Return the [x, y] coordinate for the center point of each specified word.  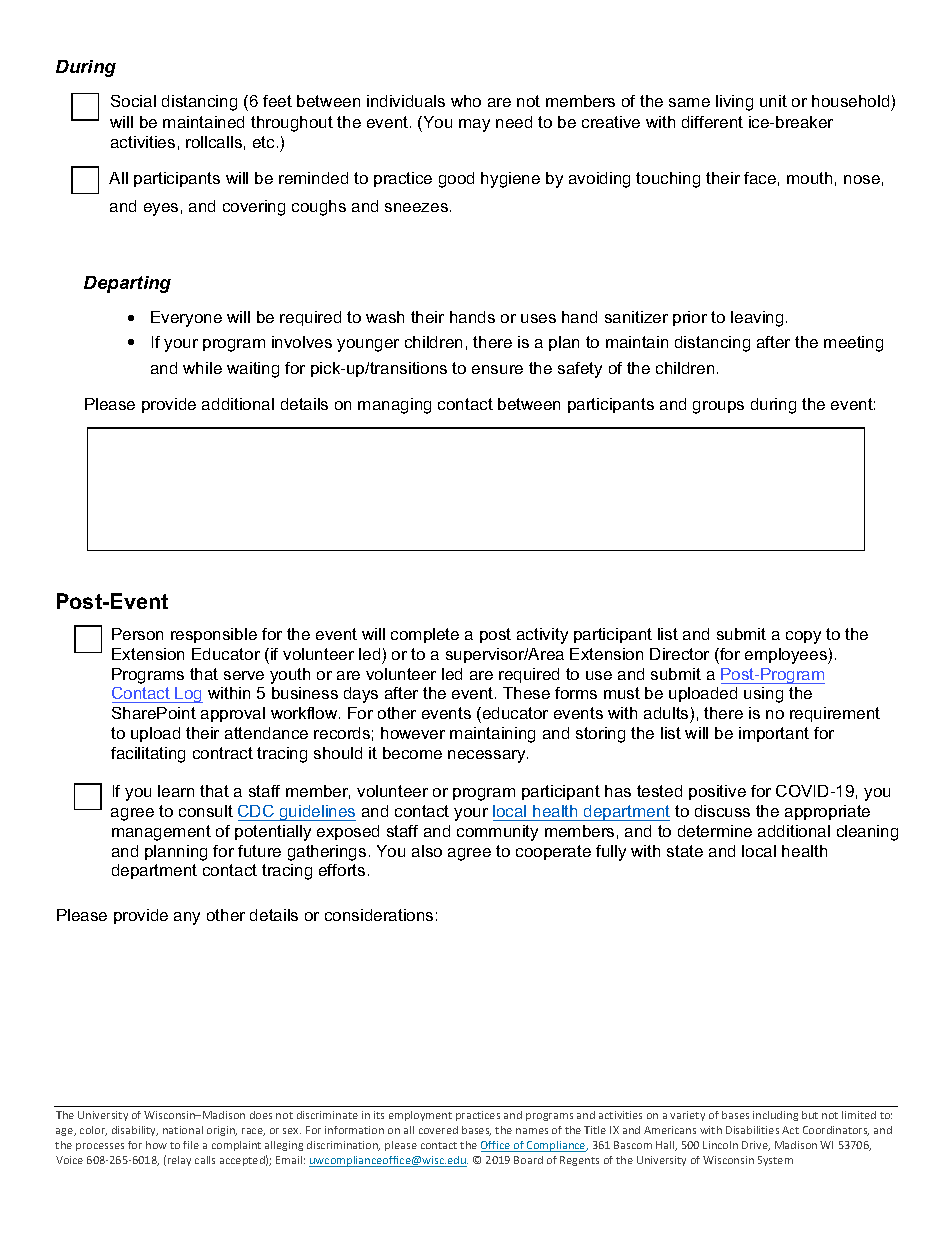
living [734, 103]
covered [438, 1130]
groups [718, 407]
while [202, 368]
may [474, 125]
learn [176, 791]
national [183, 1130]
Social [133, 101]
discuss [722, 811]
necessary [488, 756]
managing [394, 406]
